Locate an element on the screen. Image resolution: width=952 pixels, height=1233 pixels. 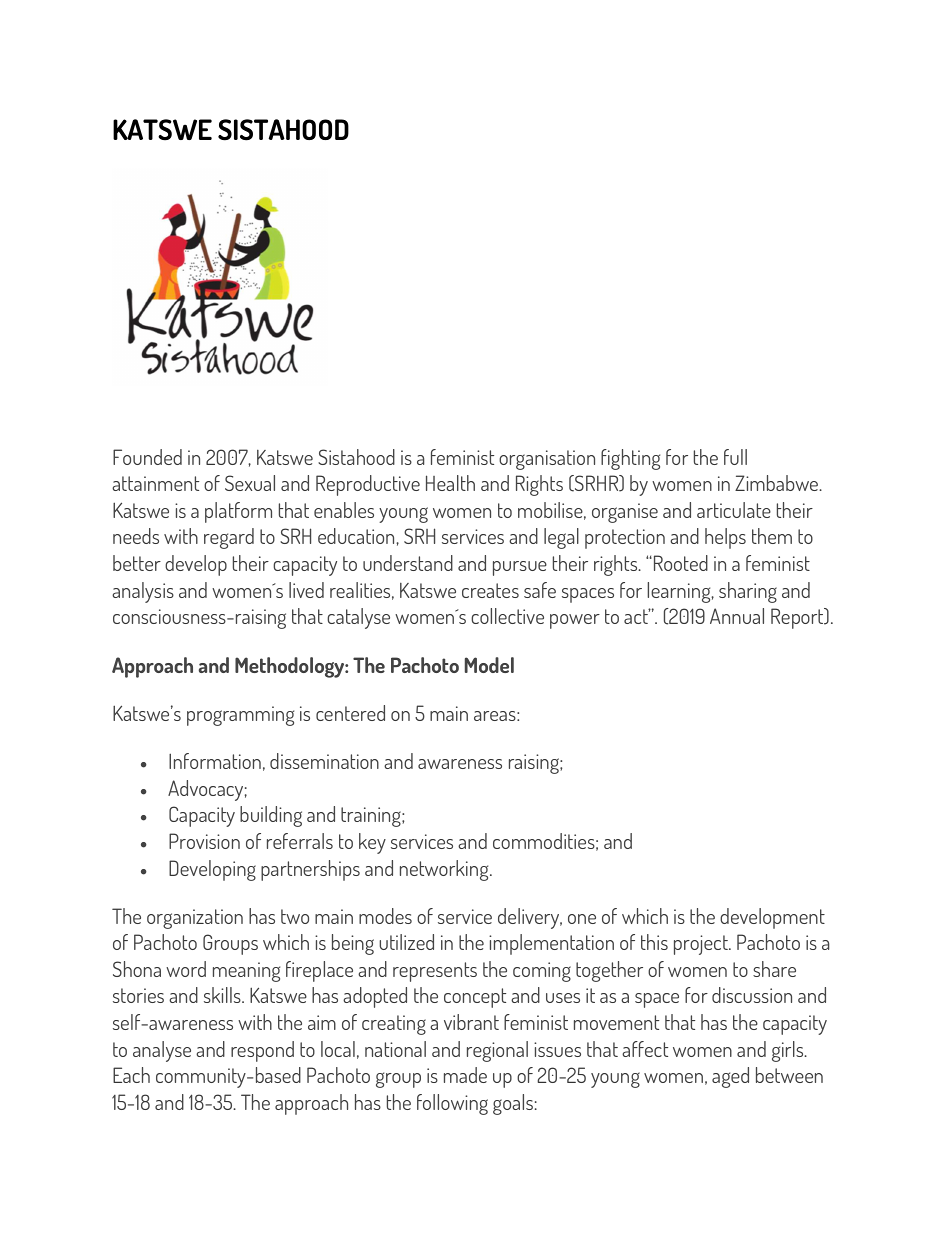
Each is located at coordinates (131, 1075).
